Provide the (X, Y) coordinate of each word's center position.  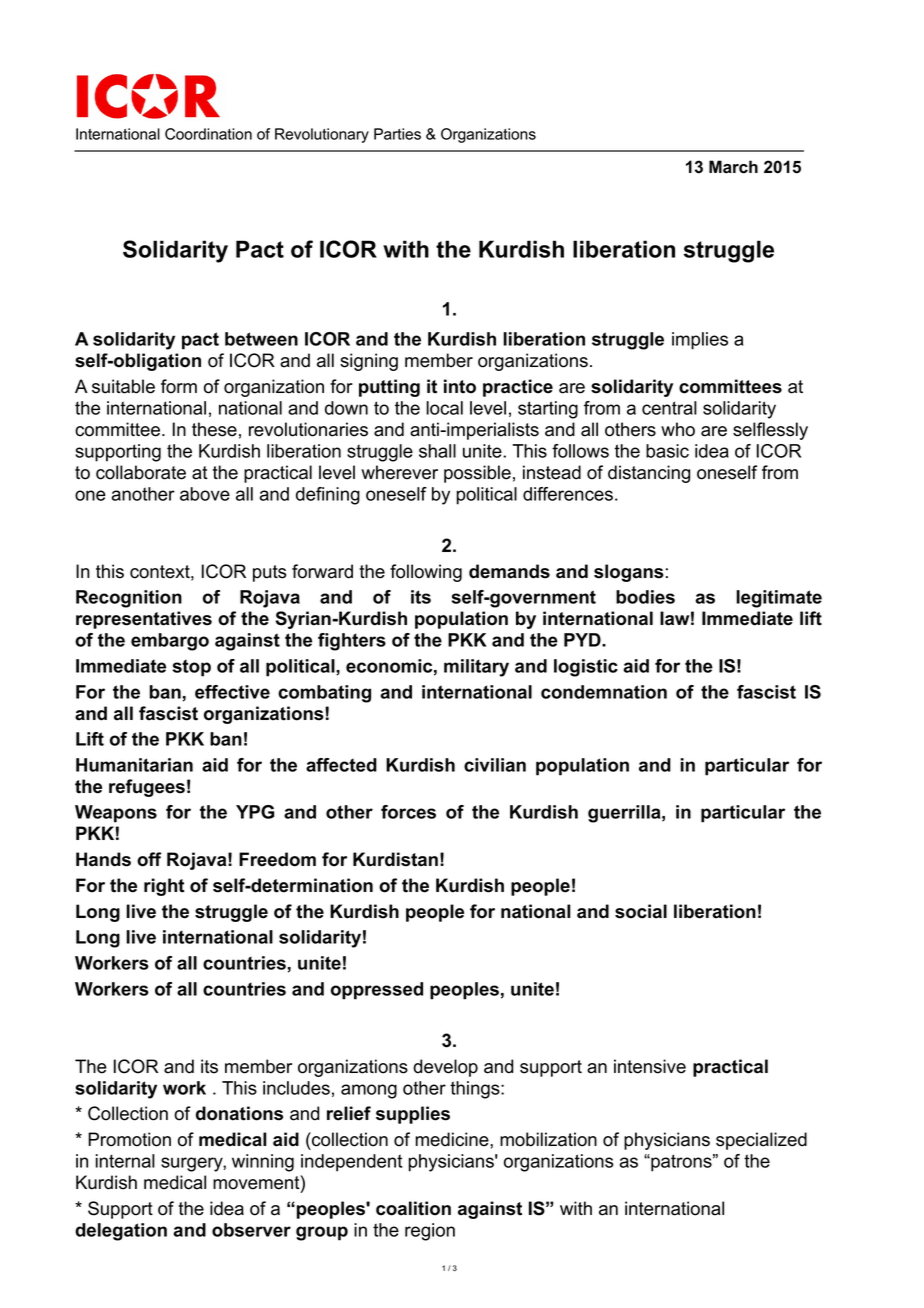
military (476, 668)
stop (191, 668)
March (733, 167)
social (641, 911)
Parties (397, 134)
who (678, 429)
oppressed (377, 991)
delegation (121, 1232)
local (444, 408)
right (164, 887)
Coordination (208, 134)
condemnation (604, 692)
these (214, 429)
